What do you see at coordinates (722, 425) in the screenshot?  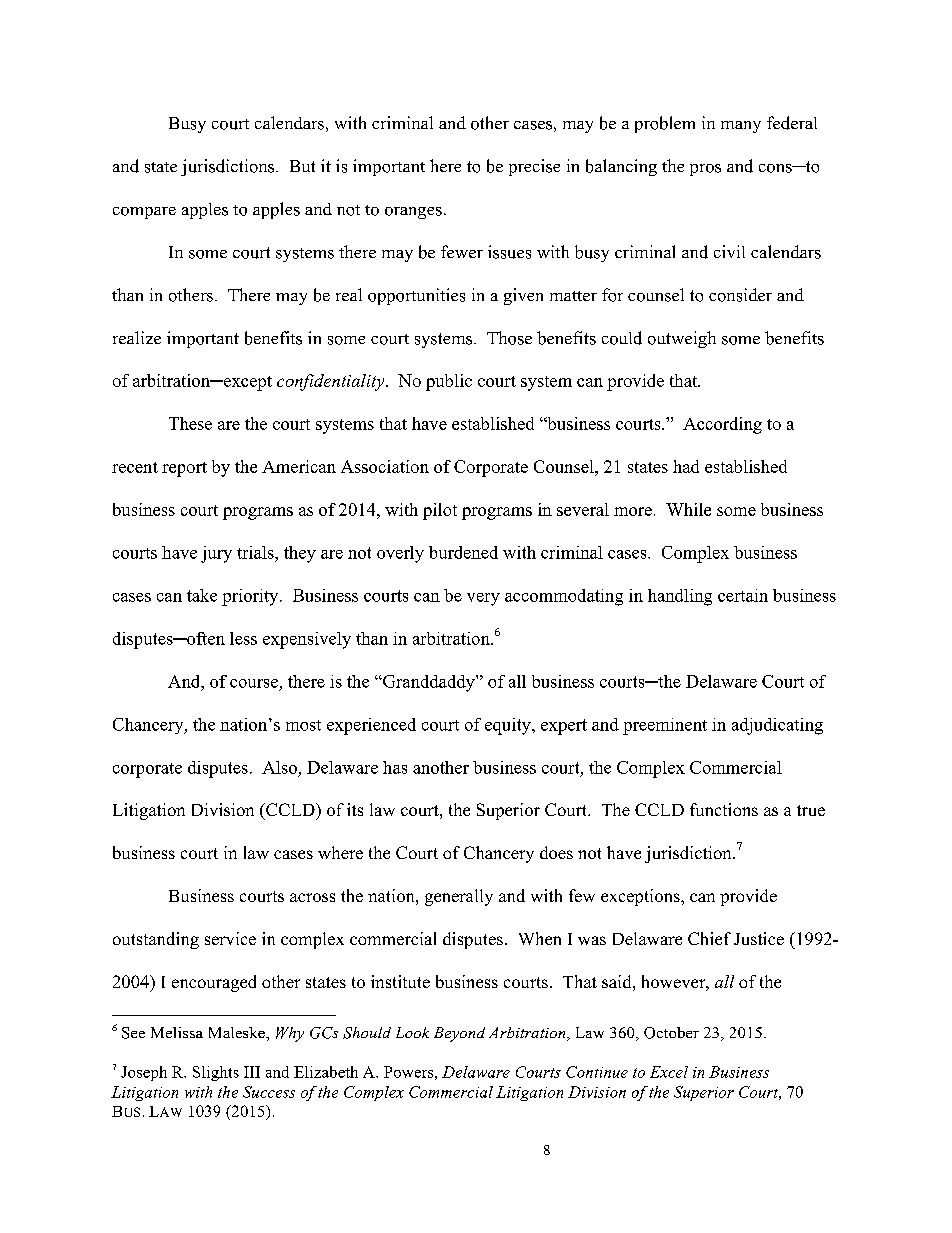 I see `According` at bounding box center [722, 425].
